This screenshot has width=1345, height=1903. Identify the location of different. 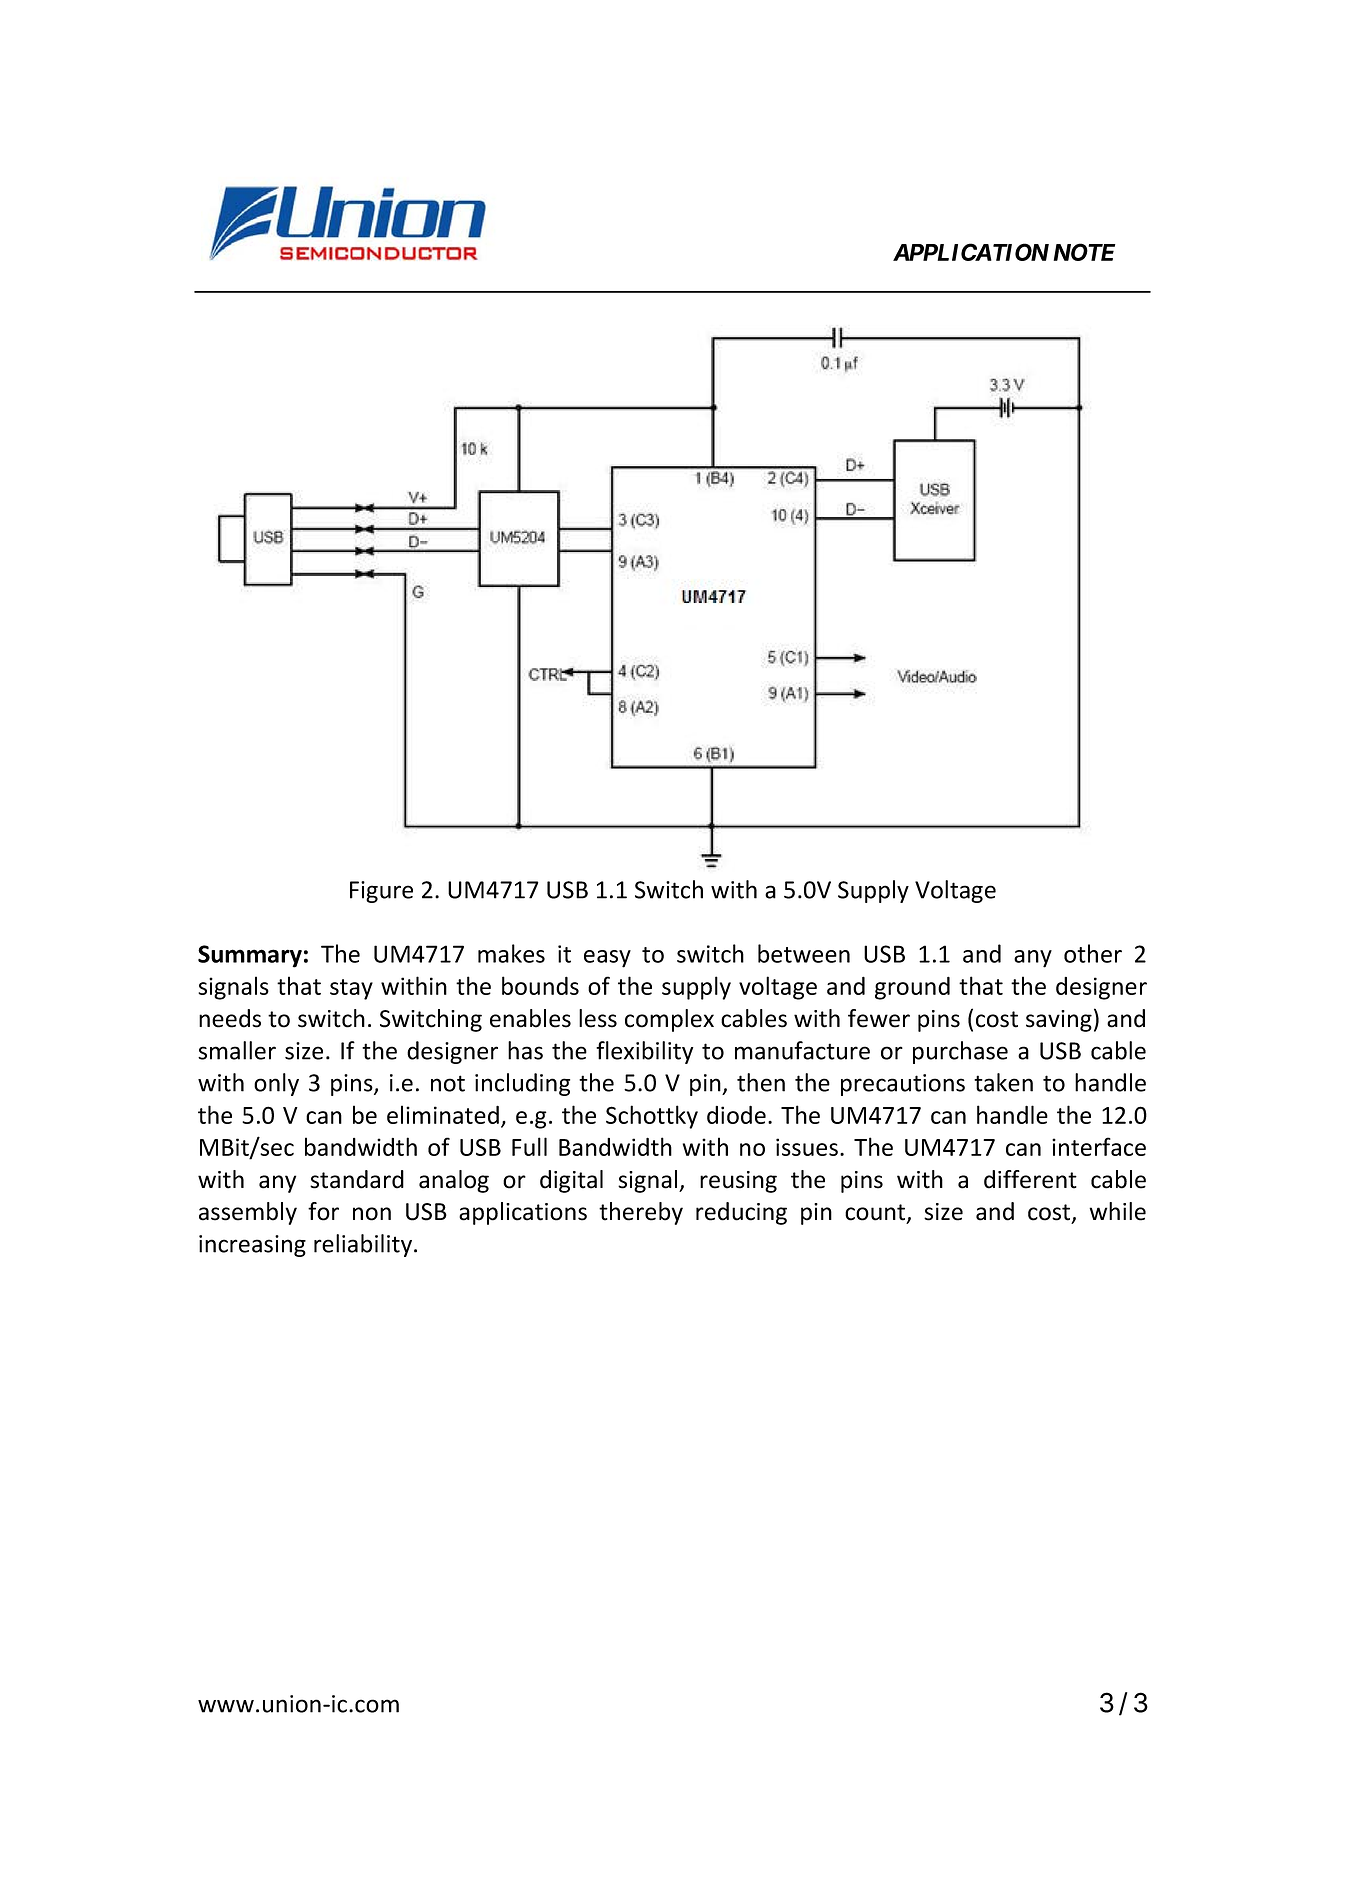
(1030, 1179).
